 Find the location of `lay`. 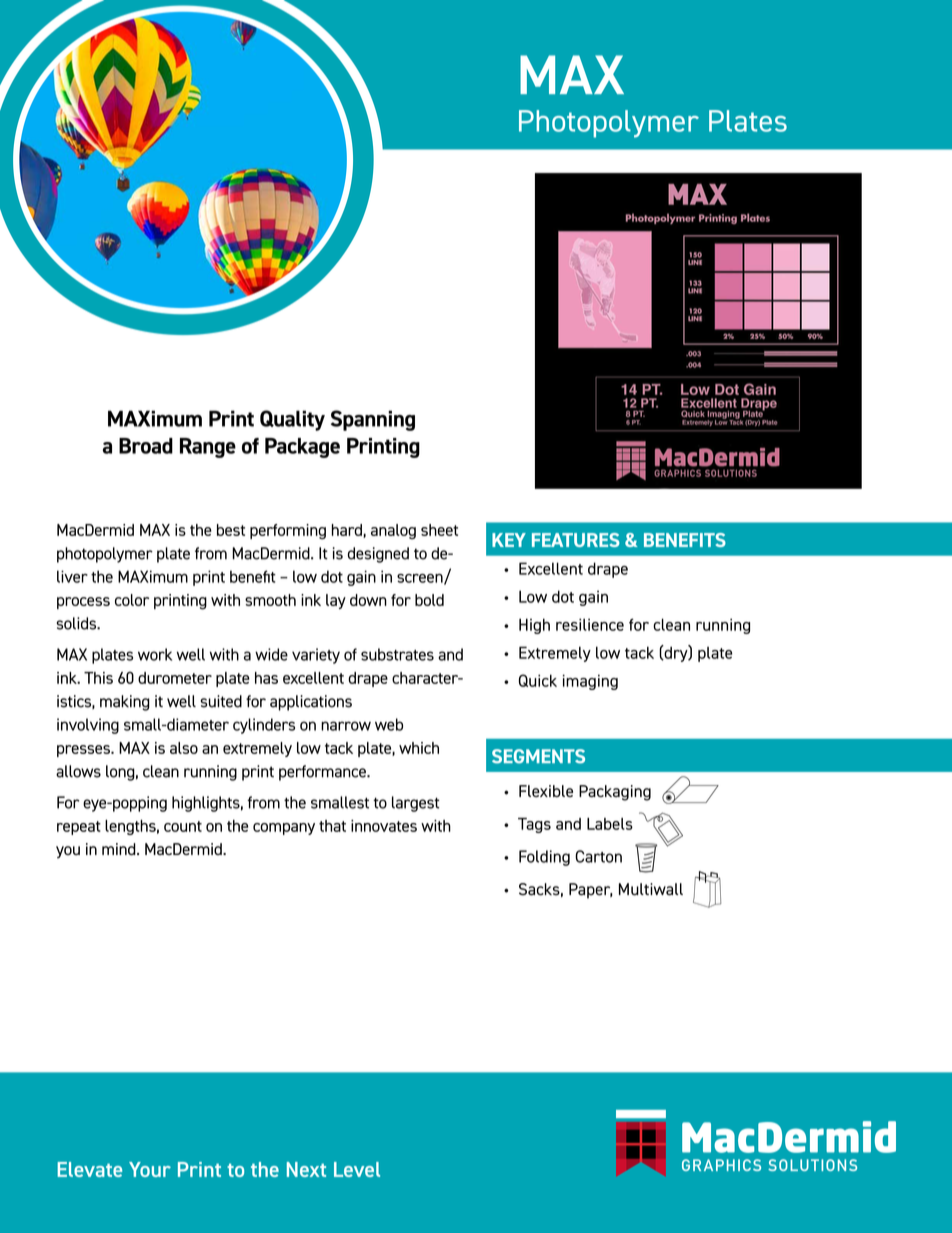

lay is located at coordinates (336, 601).
